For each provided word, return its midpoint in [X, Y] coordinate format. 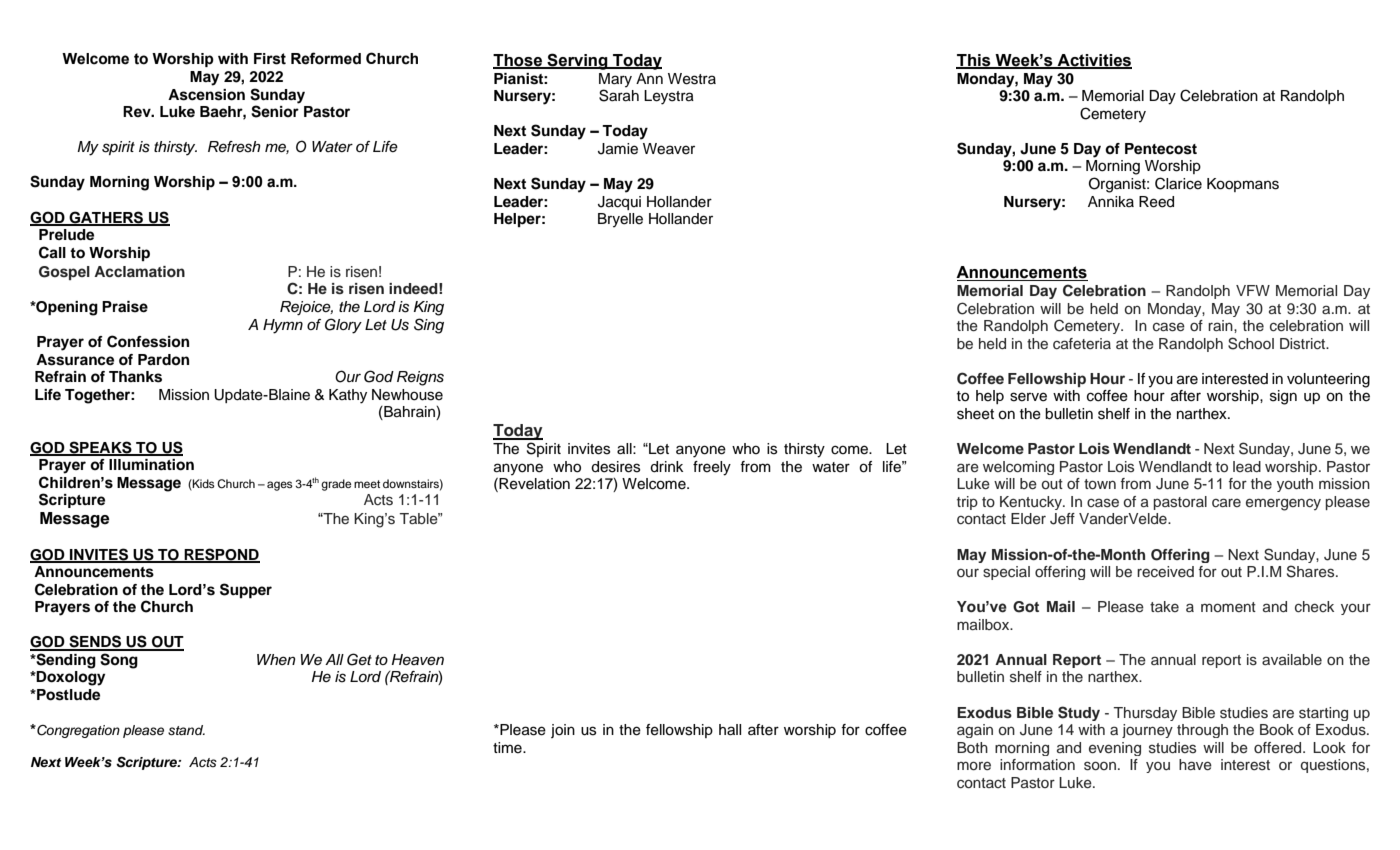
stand [186, 730]
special [1006, 573]
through [1202, 731]
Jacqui [619, 203]
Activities [1094, 61]
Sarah [619, 94]
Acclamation [139, 271]
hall [730, 730]
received [1165, 572]
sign [1283, 397]
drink [666, 467]
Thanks [135, 377]
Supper [246, 591]
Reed [1156, 202]
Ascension [206, 95]
